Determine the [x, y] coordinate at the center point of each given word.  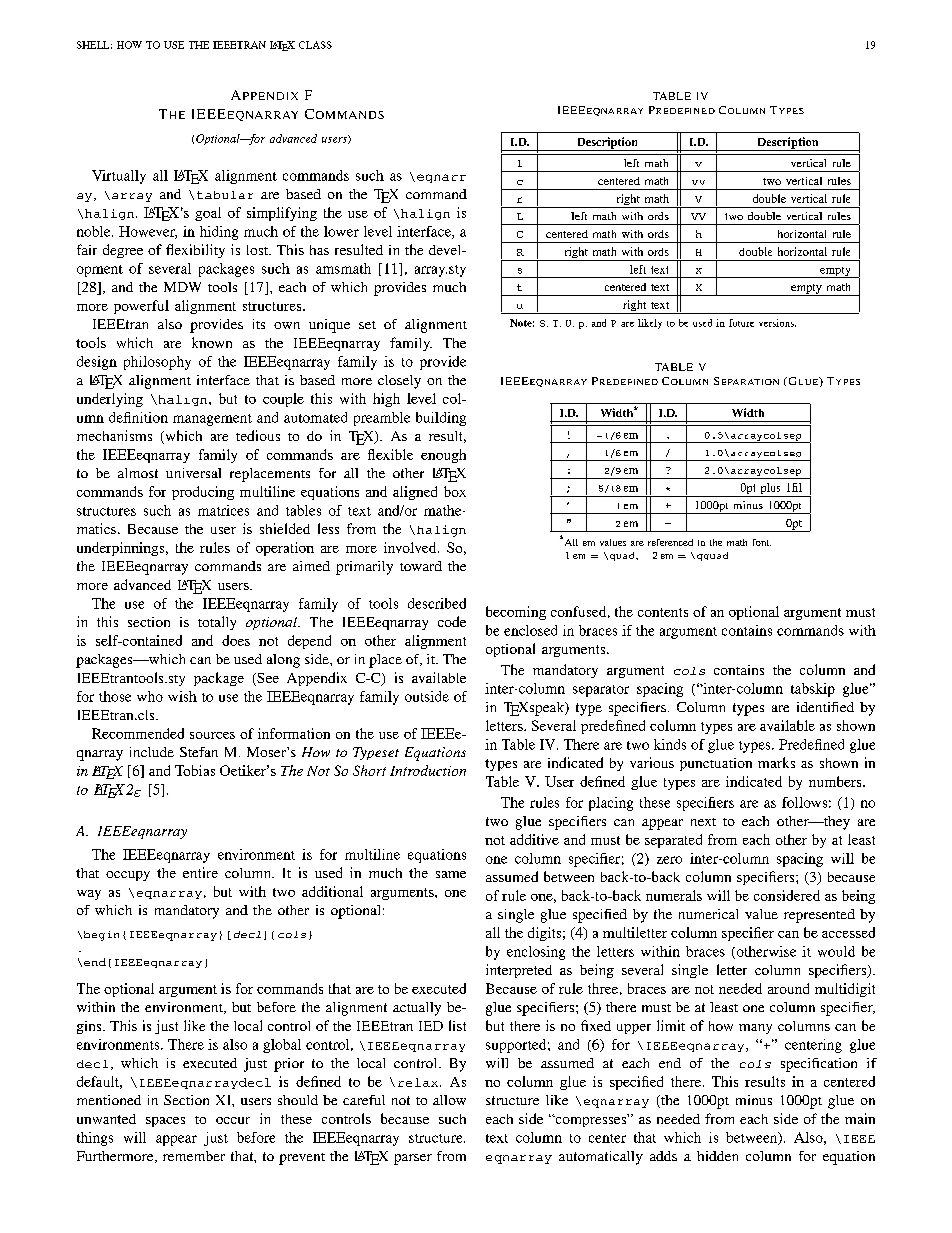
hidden [717, 1156]
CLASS [315, 45]
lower [341, 231]
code [452, 621]
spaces [165, 1122]
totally [217, 623]
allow [449, 1100]
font [762, 542]
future [741, 323]
